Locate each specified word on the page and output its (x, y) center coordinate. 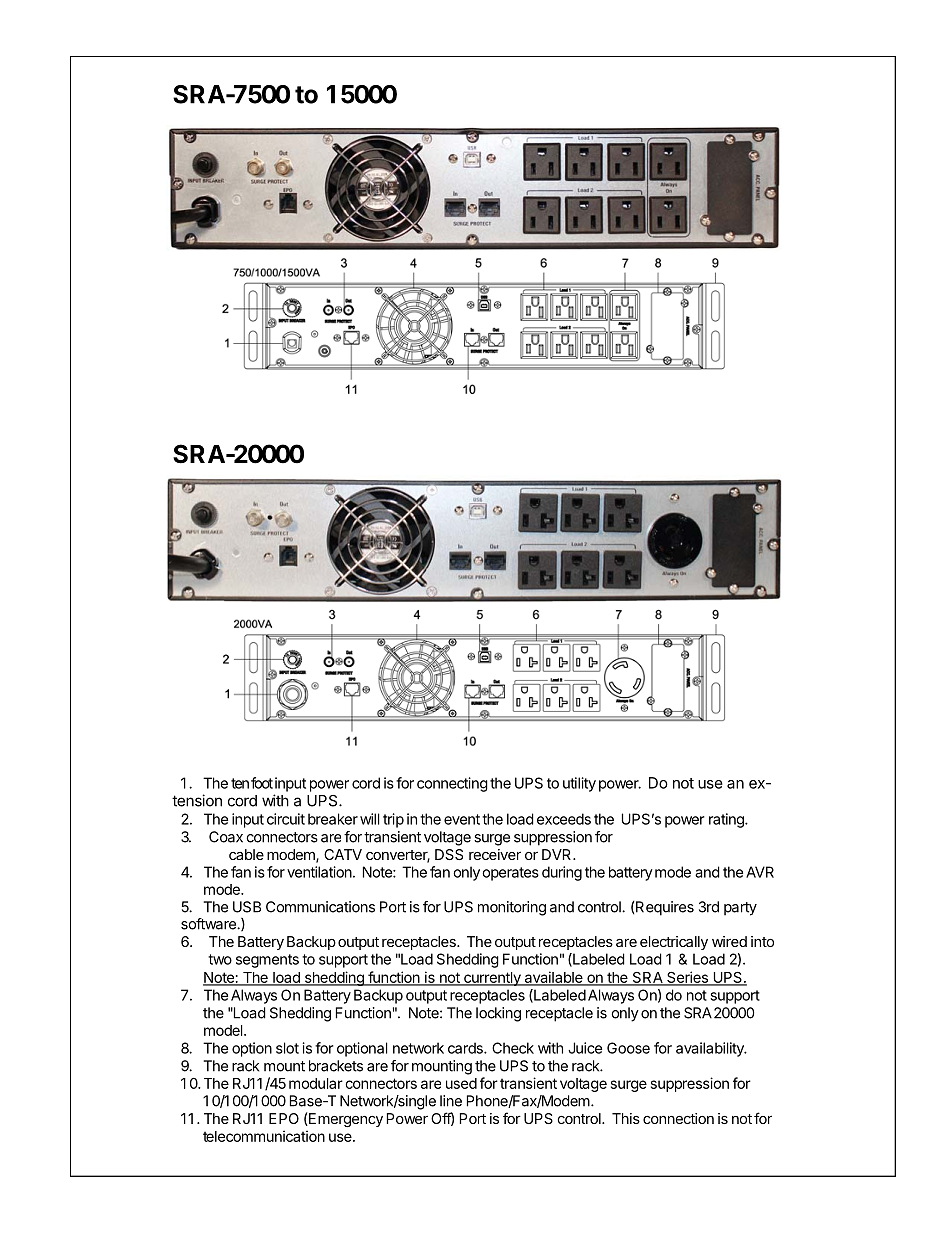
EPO (284, 1118)
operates (510, 874)
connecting (452, 784)
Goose (628, 1048)
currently (492, 979)
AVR (760, 872)
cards (466, 1048)
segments (267, 961)
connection (678, 1118)
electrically (674, 943)
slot (287, 1048)
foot (262, 783)
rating (727, 820)
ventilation (320, 872)
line (451, 1101)
